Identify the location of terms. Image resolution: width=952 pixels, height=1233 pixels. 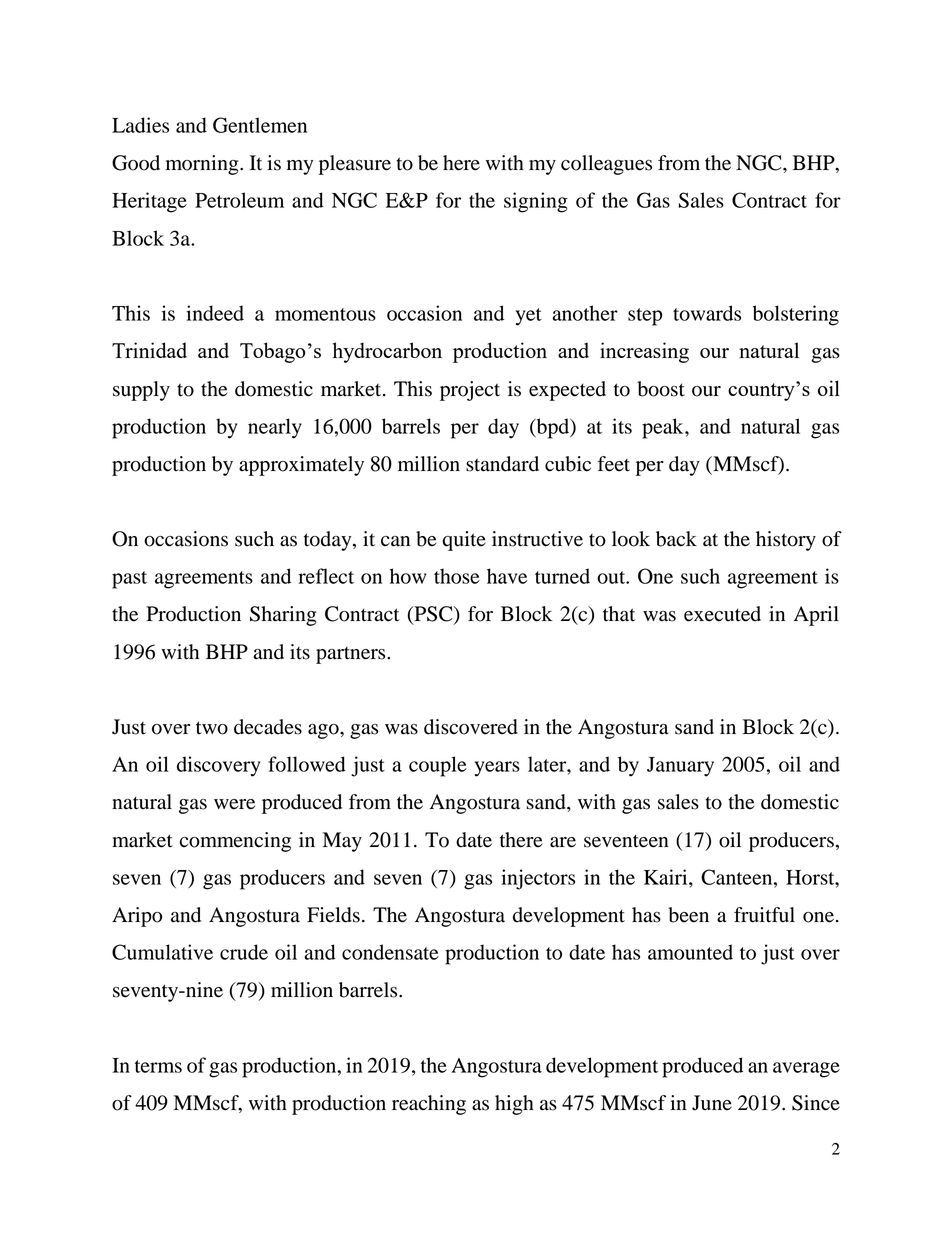
(158, 1066).
